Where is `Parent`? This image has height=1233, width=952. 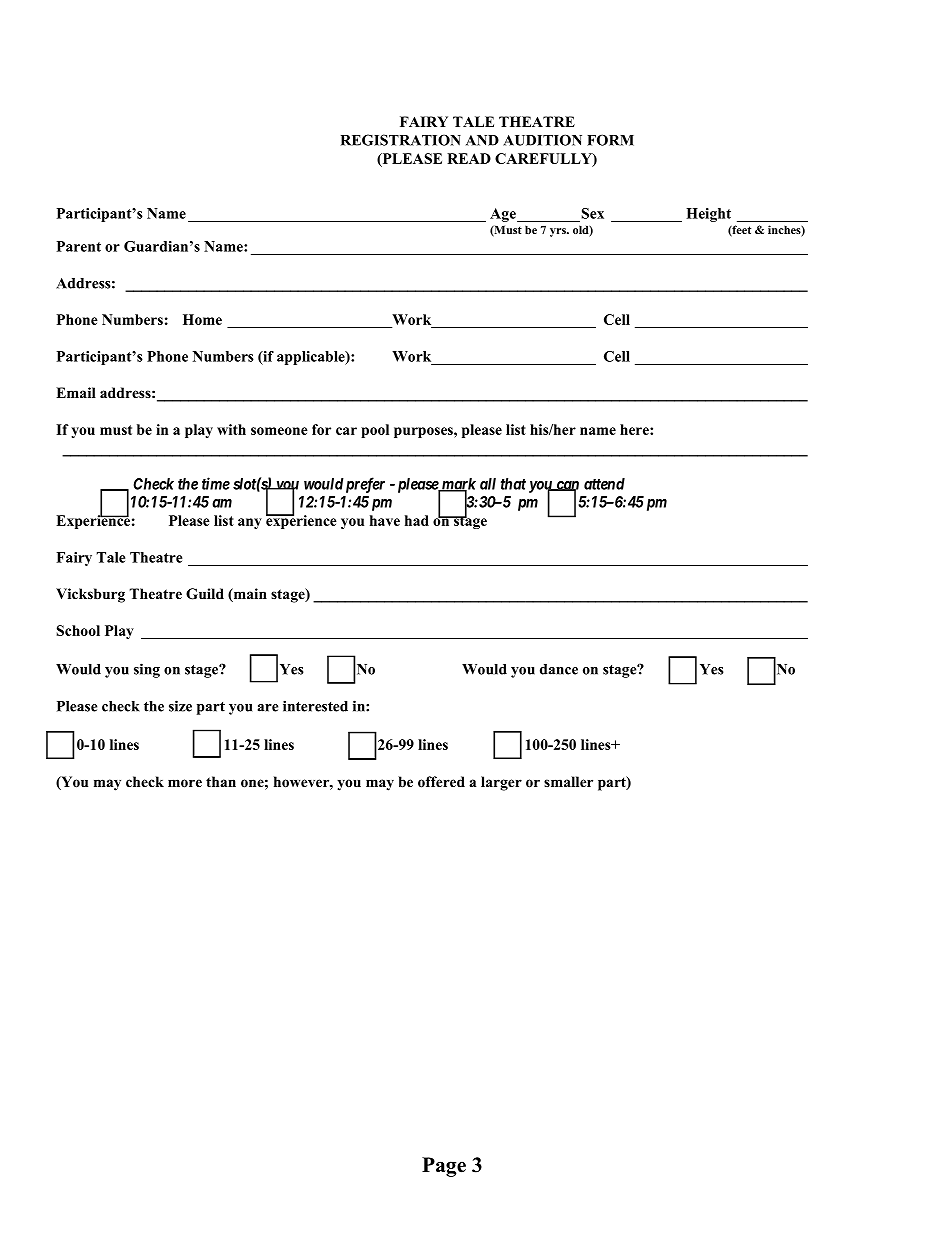
Parent is located at coordinates (79, 246).
